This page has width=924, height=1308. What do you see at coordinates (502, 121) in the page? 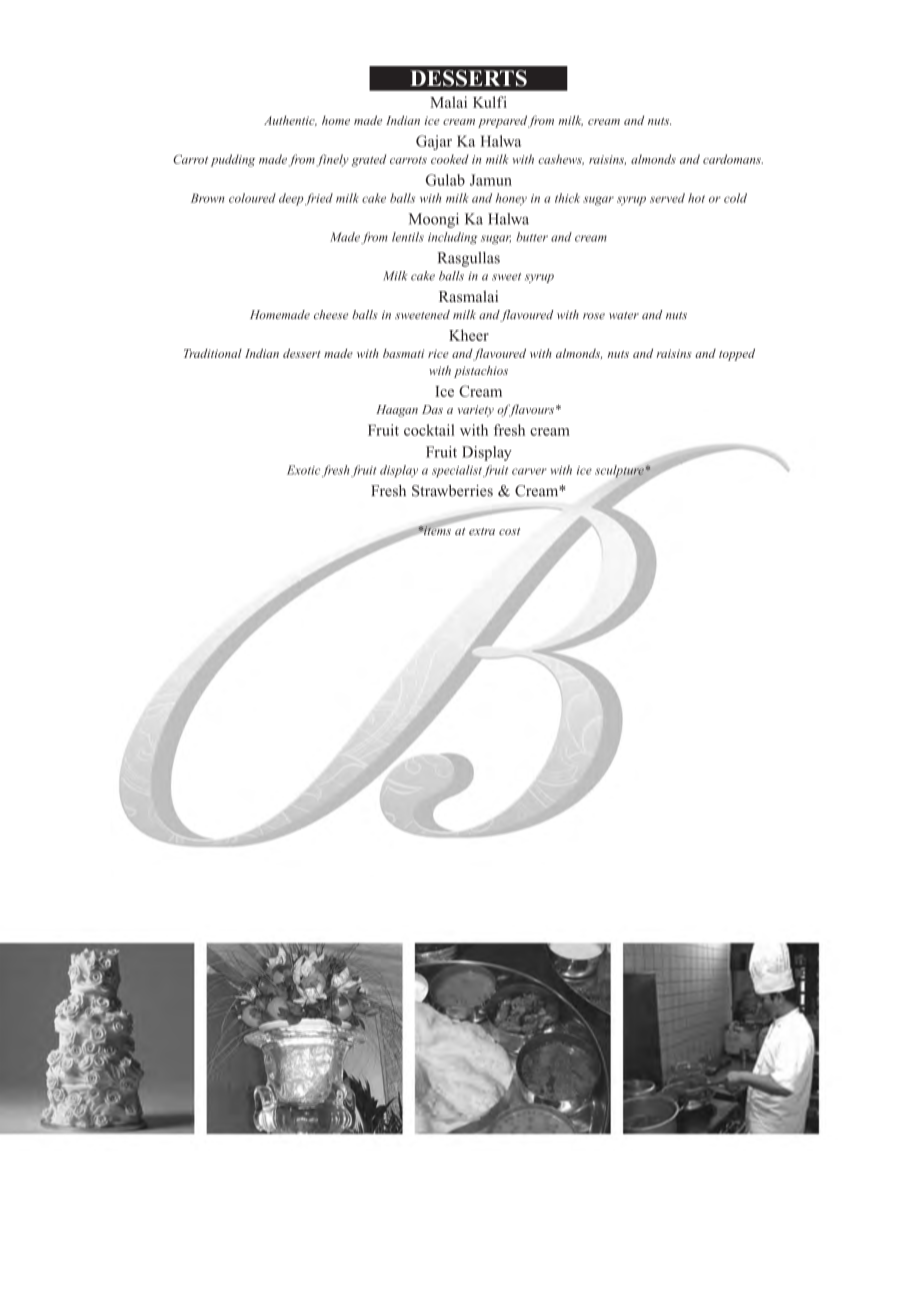
I see `prepared` at bounding box center [502, 121].
